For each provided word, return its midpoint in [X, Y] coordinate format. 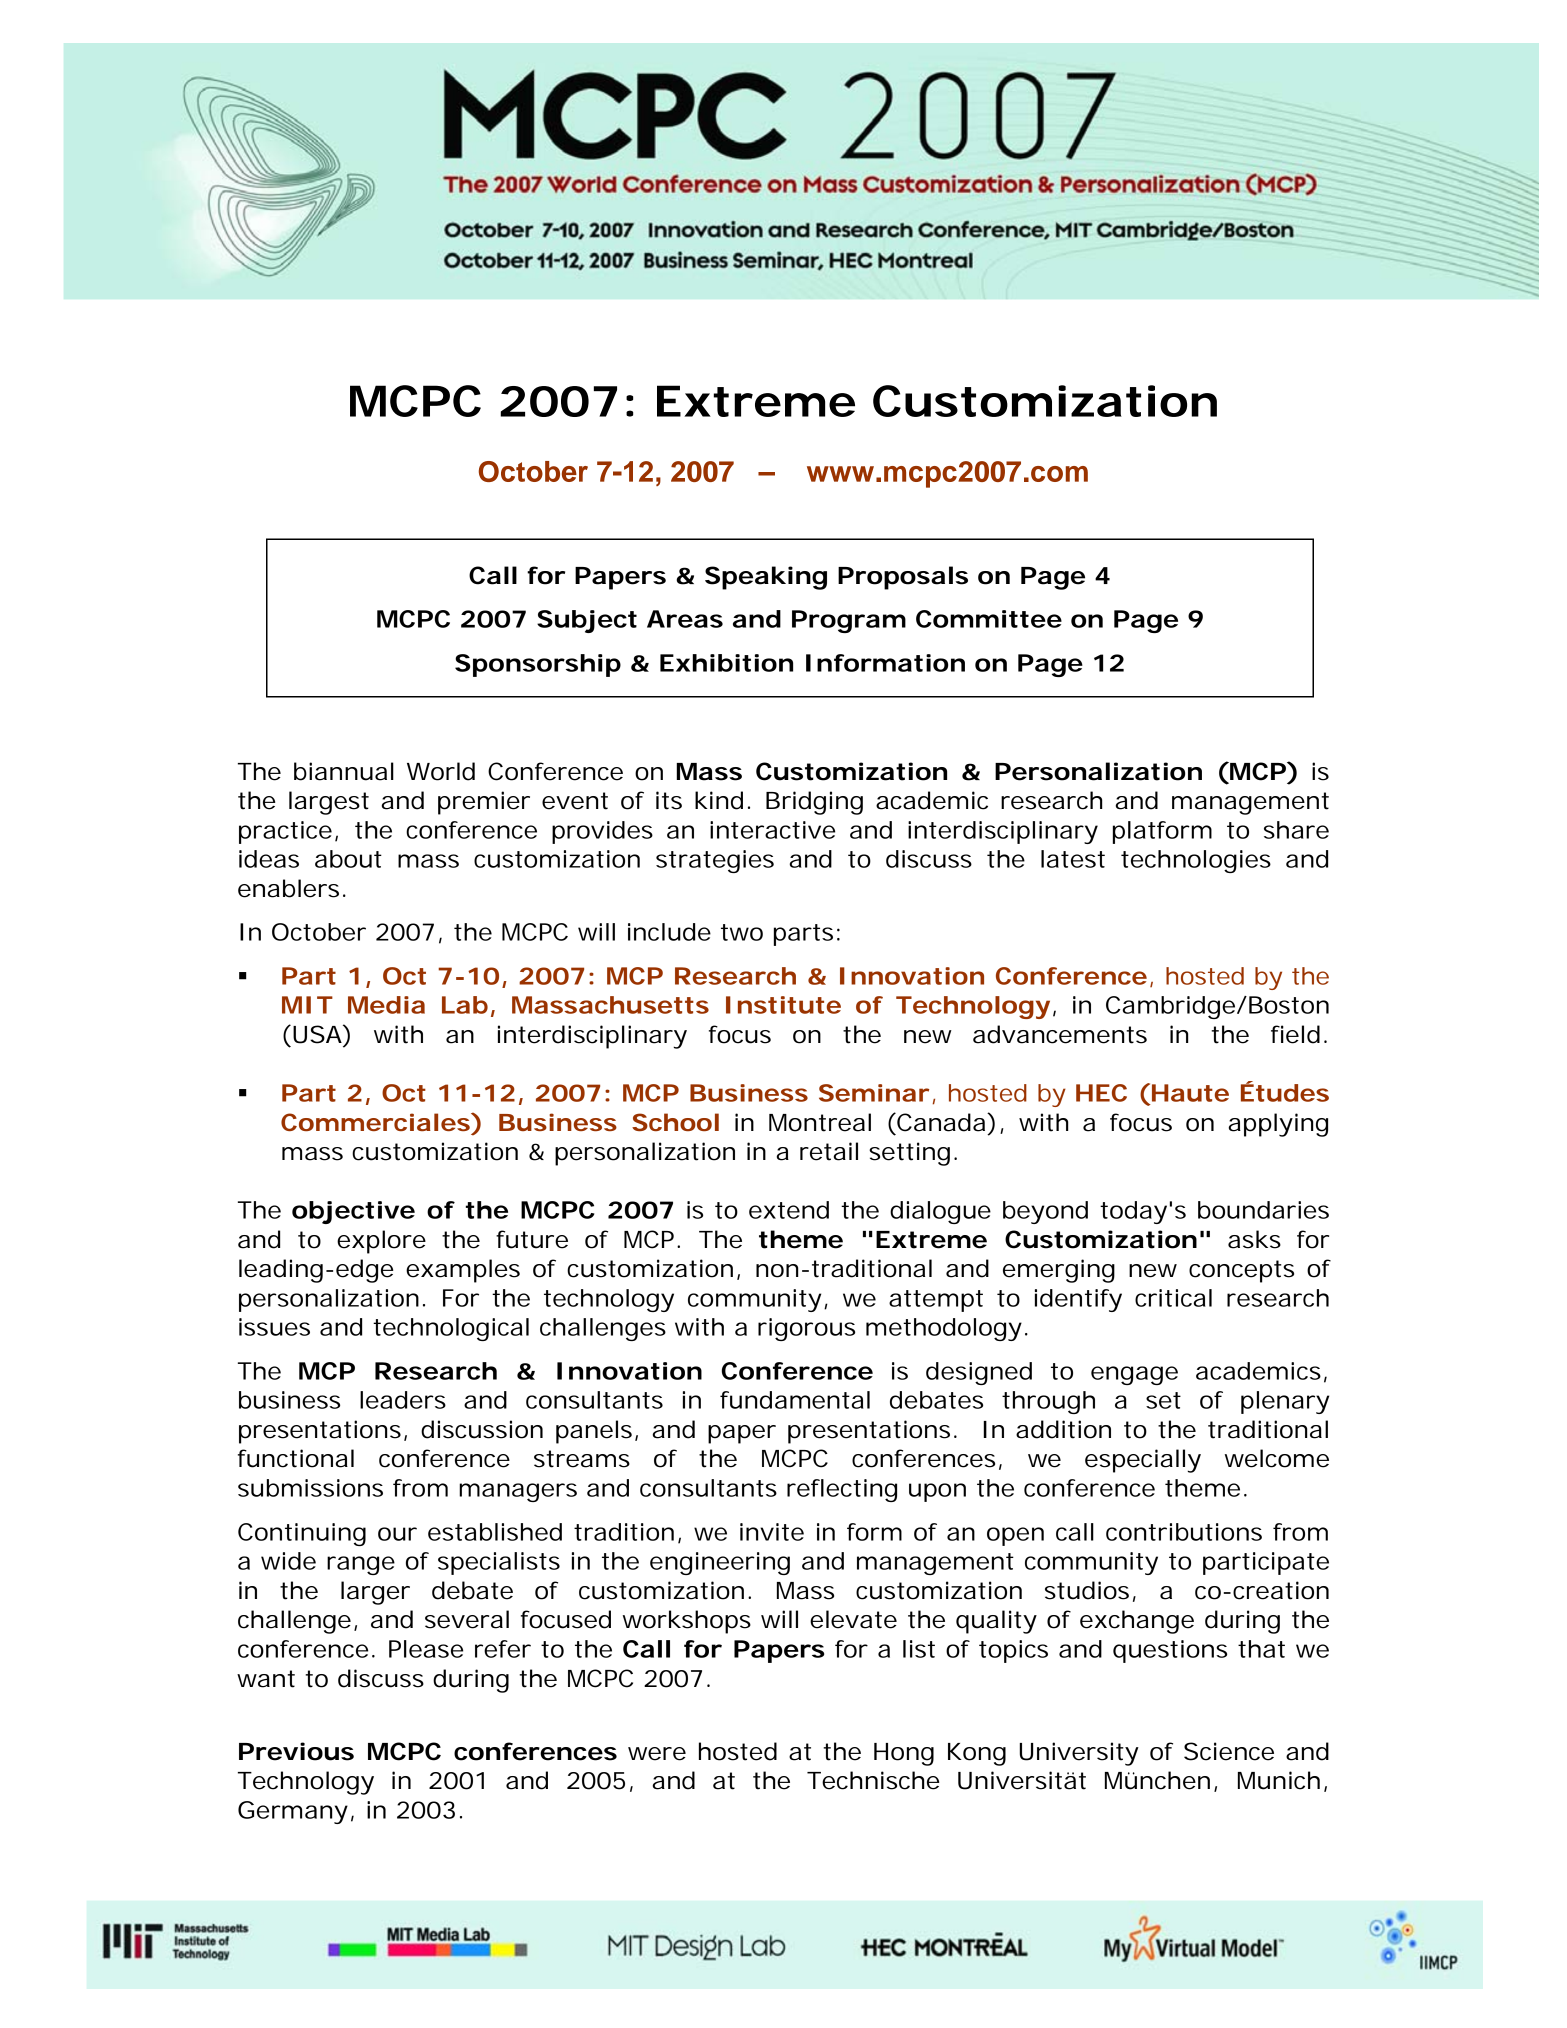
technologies [1196, 861]
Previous [296, 1751]
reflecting [842, 1490]
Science [1229, 1751]
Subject [587, 621]
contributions [1184, 1532]
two [742, 932]
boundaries [1263, 1210]
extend [789, 1210]
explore [381, 1242]
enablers [288, 888]
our [397, 1534]
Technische [873, 1780]
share [1296, 830]
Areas [685, 619]
